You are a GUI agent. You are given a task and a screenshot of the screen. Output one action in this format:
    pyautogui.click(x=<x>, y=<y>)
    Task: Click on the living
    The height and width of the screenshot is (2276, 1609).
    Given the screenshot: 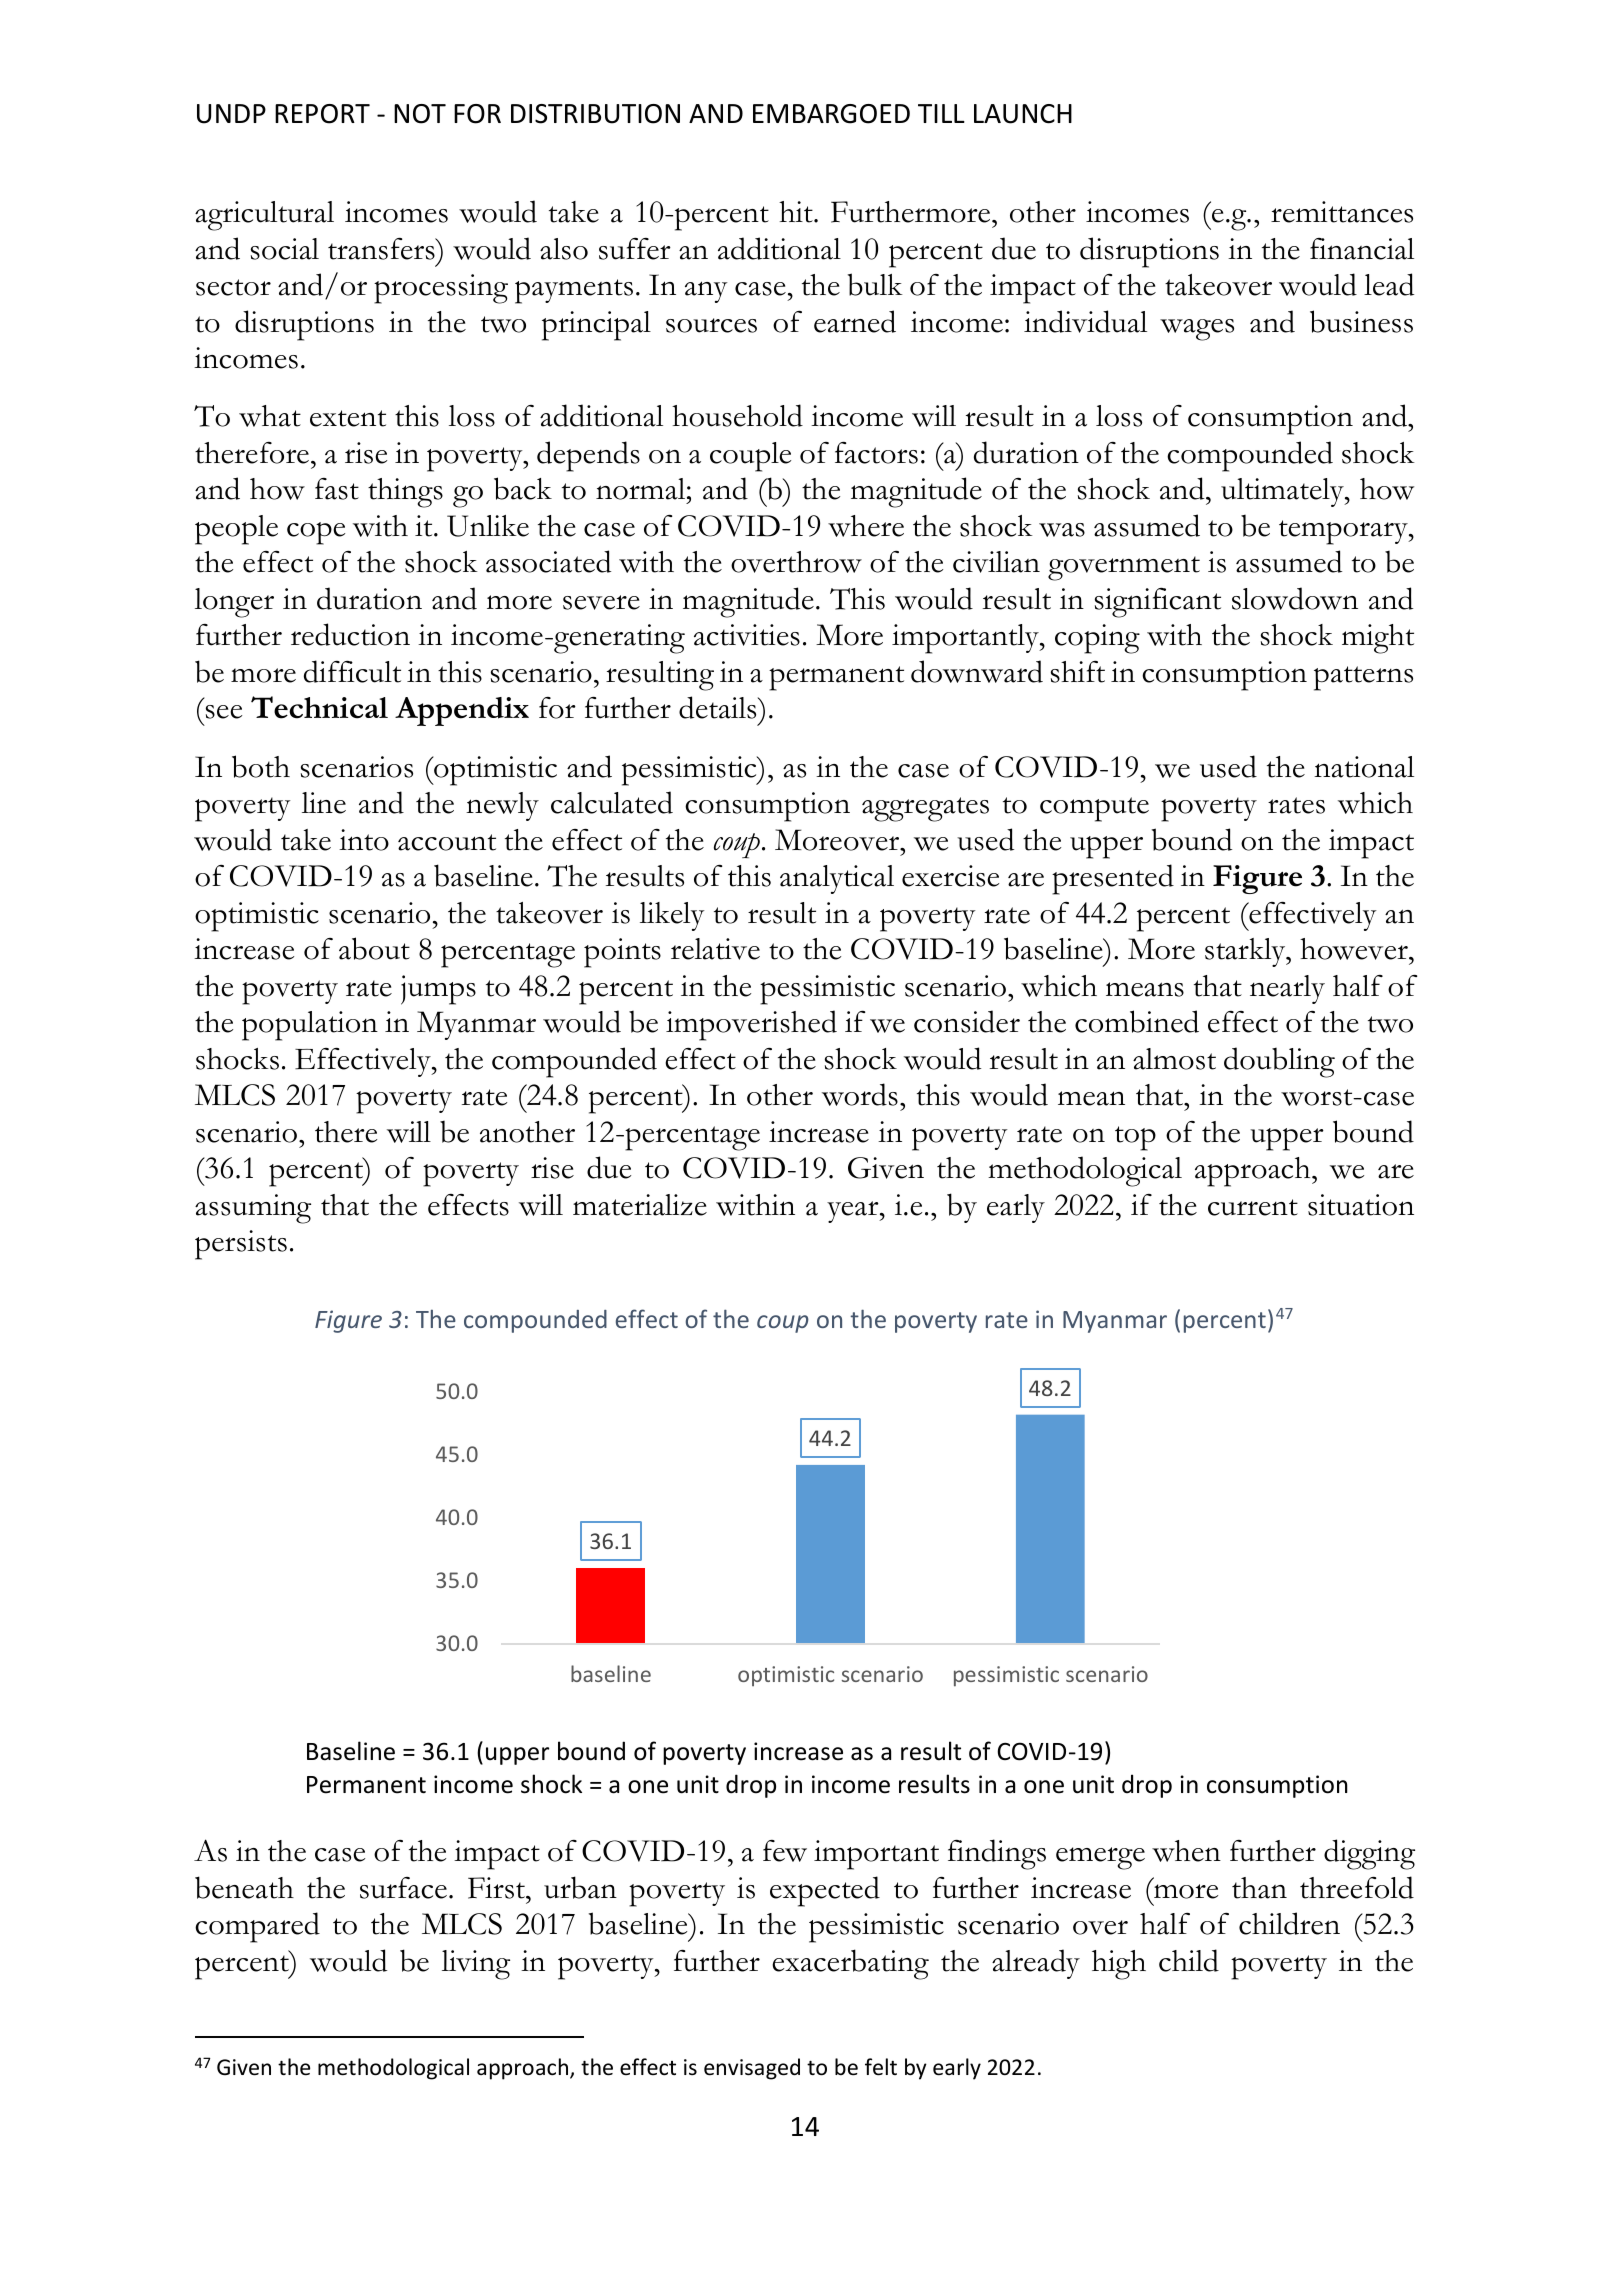 What is the action you would take?
    pyautogui.click(x=476, y=1965)
